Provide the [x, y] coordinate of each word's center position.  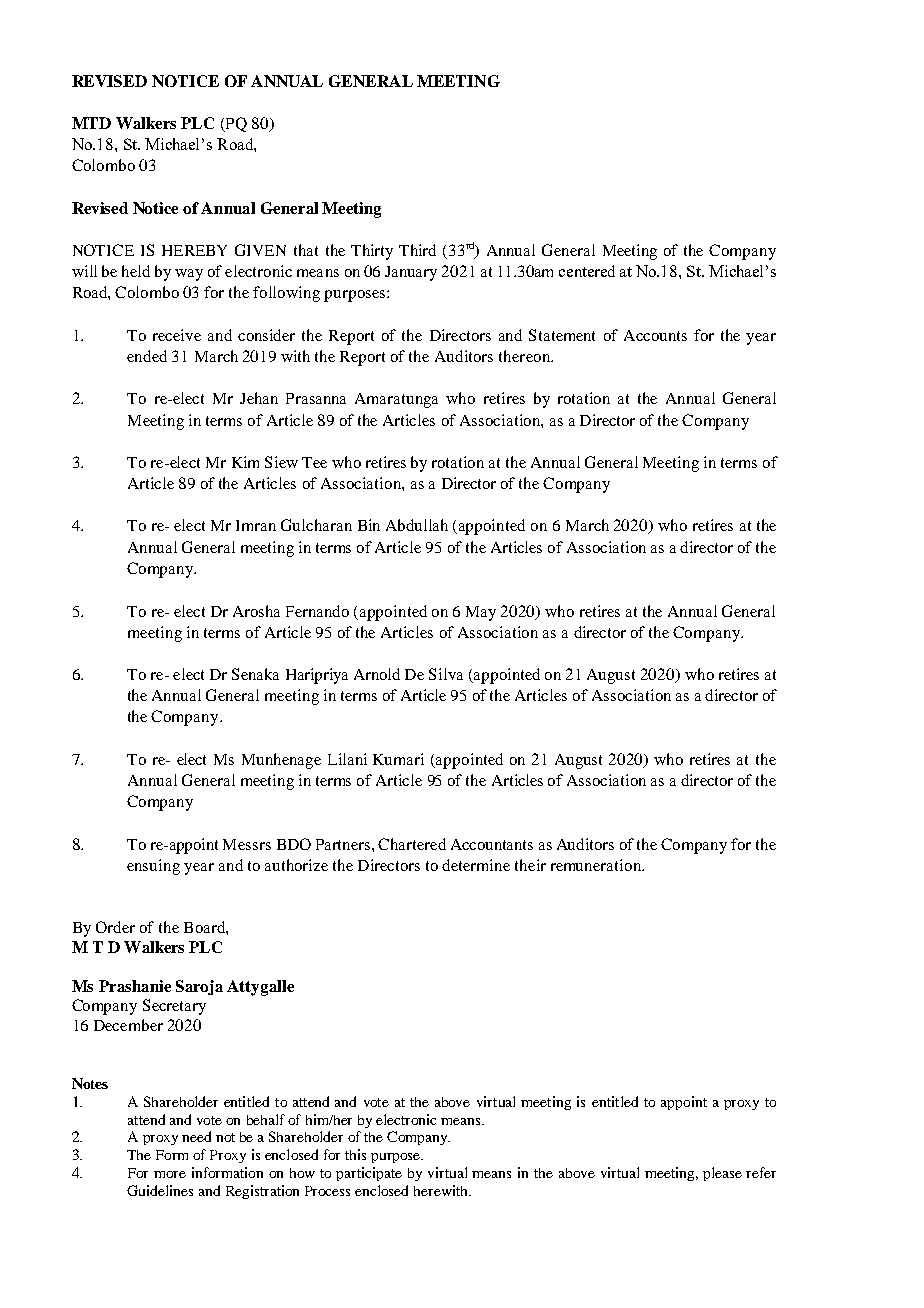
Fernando [317, 611]
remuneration [597, 865]
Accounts [655, 335]
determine [476, 865]
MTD [91, 123]
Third [417, 250]
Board [205, 927]
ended [147, 356]
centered [587, 271]
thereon [525, 356]
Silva [446, 674]
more [170, 1174]
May [481, 613]
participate [369, 1174]
